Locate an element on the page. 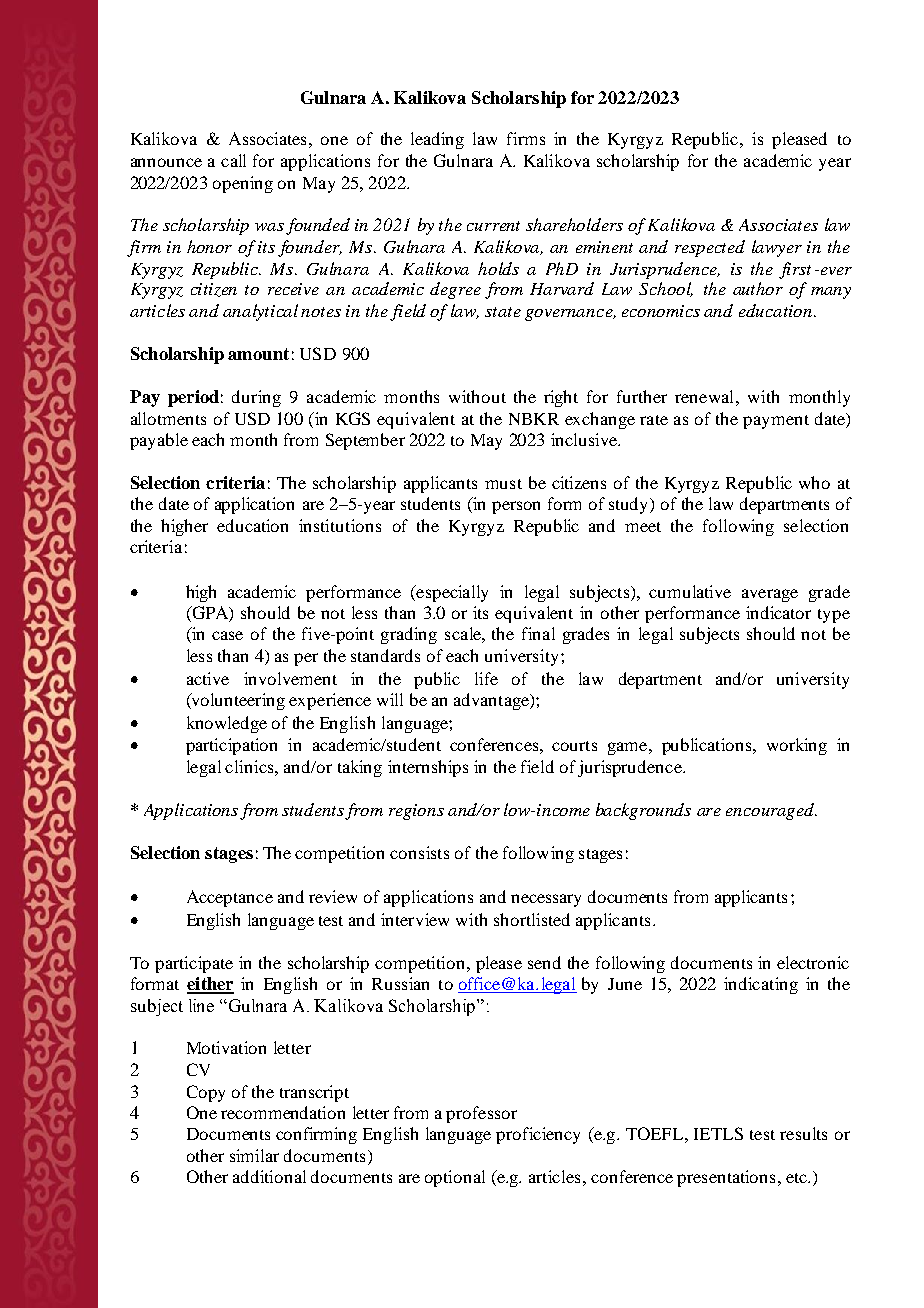  similar is located at coordinates (254, 1155).
